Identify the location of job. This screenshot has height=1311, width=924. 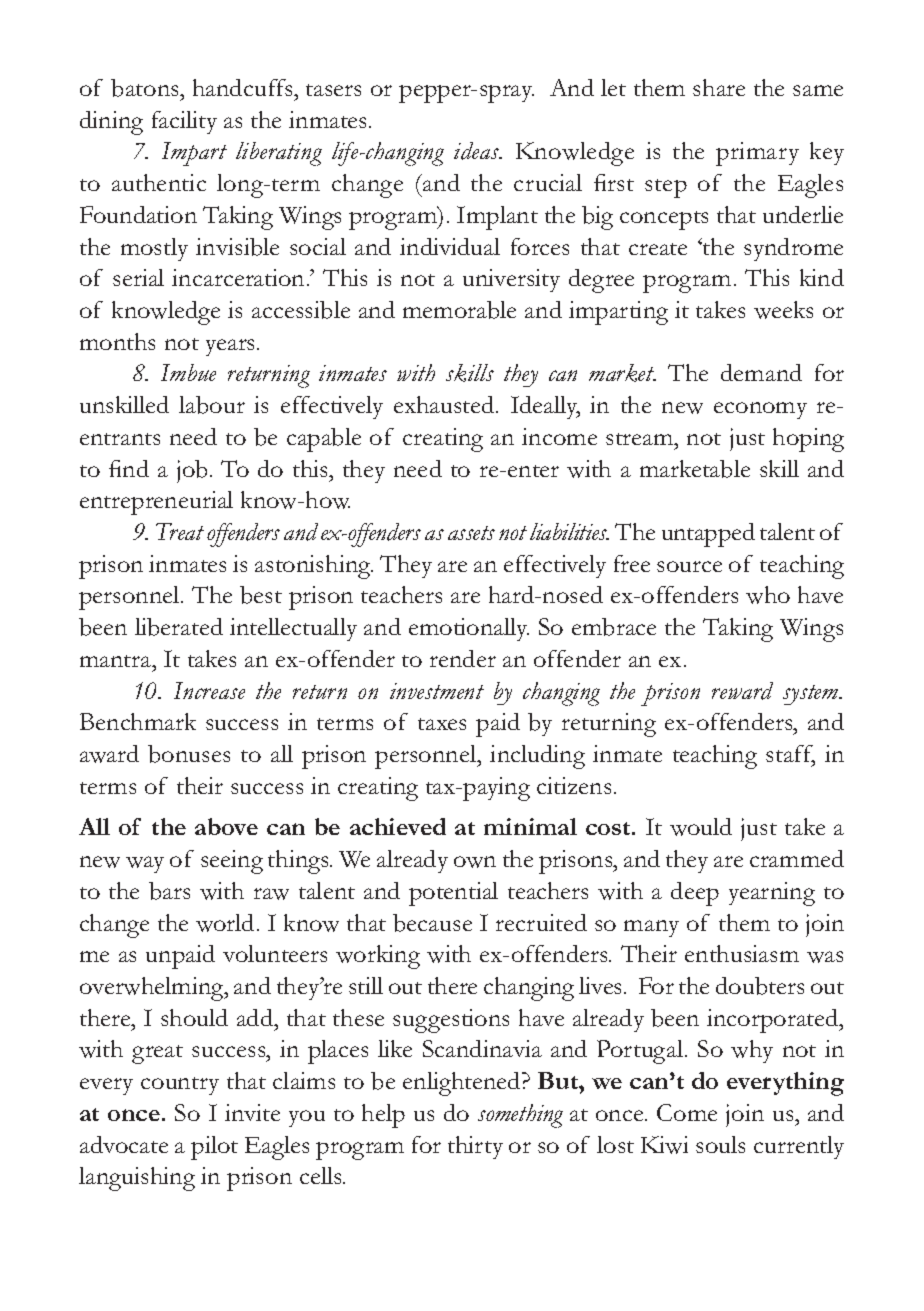
(194, 471).
